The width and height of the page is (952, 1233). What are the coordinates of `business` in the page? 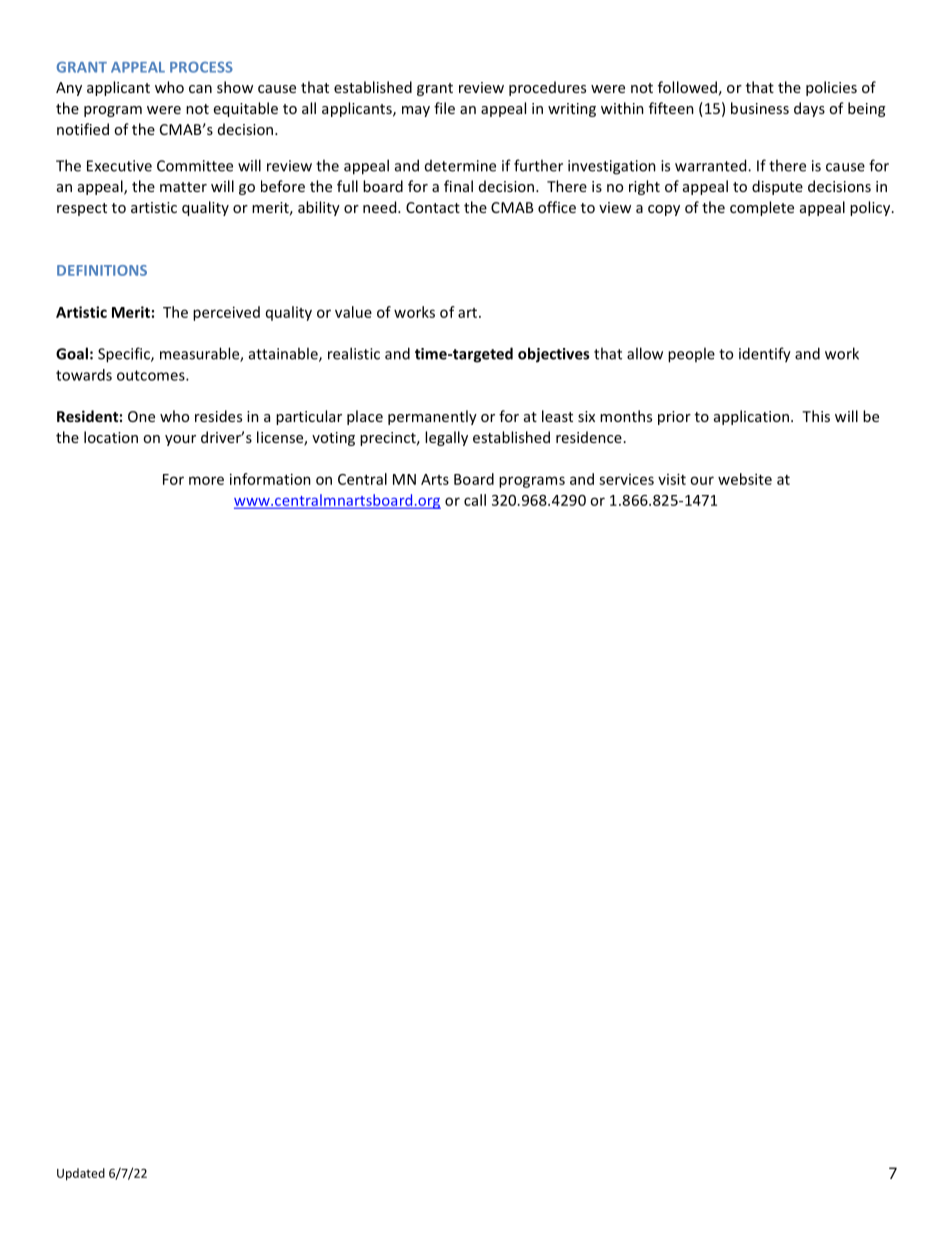 It's located at (760, 108).
